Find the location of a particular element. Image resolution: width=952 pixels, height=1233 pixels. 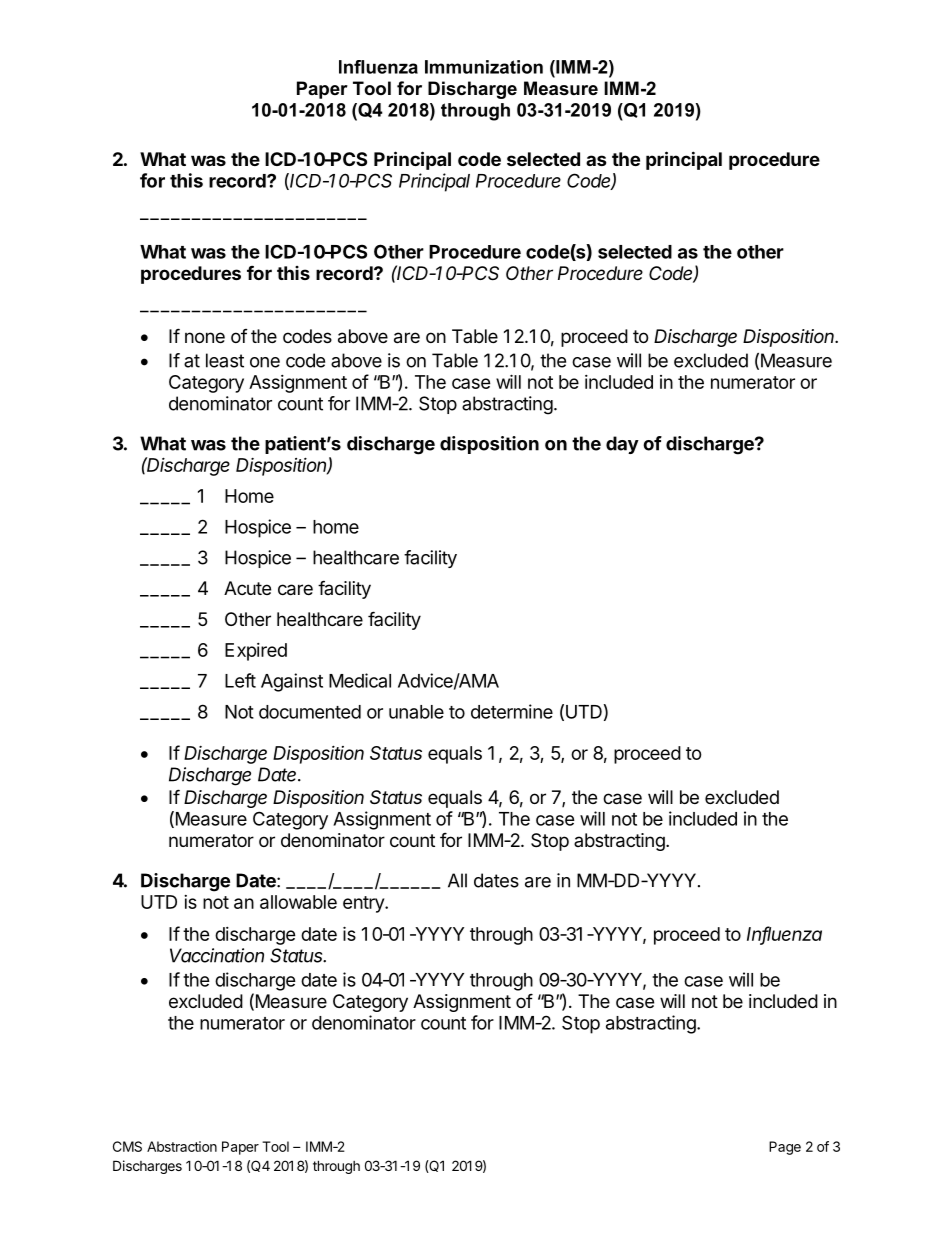

Immunization is located at coordinates (484, 67).
